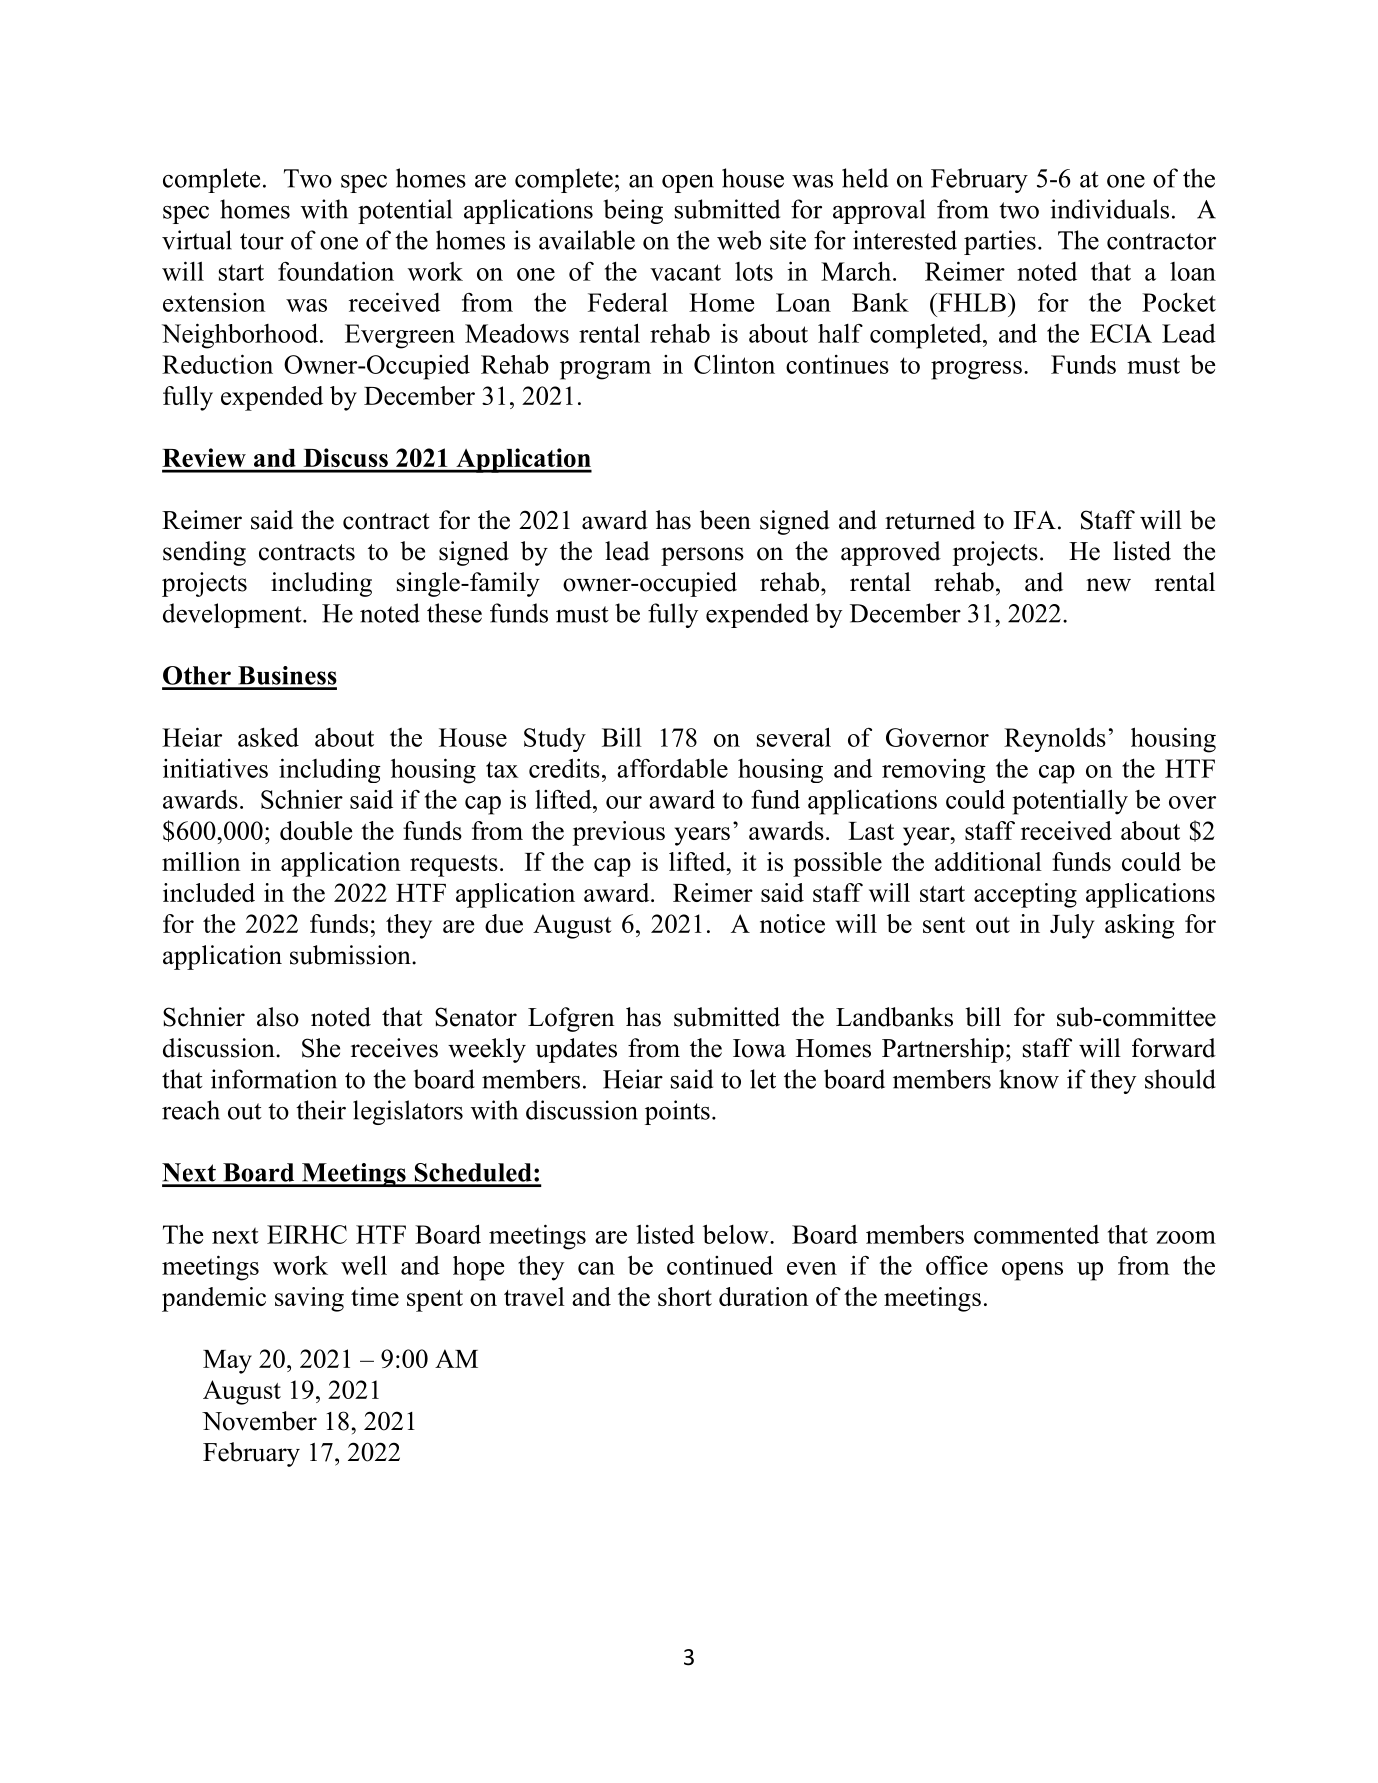 The width and height of the image is (1378, 1783). What do you see at coordinates (759, 1048) in the image?
I see `Iowa` at bounding box center [759, 1048].
